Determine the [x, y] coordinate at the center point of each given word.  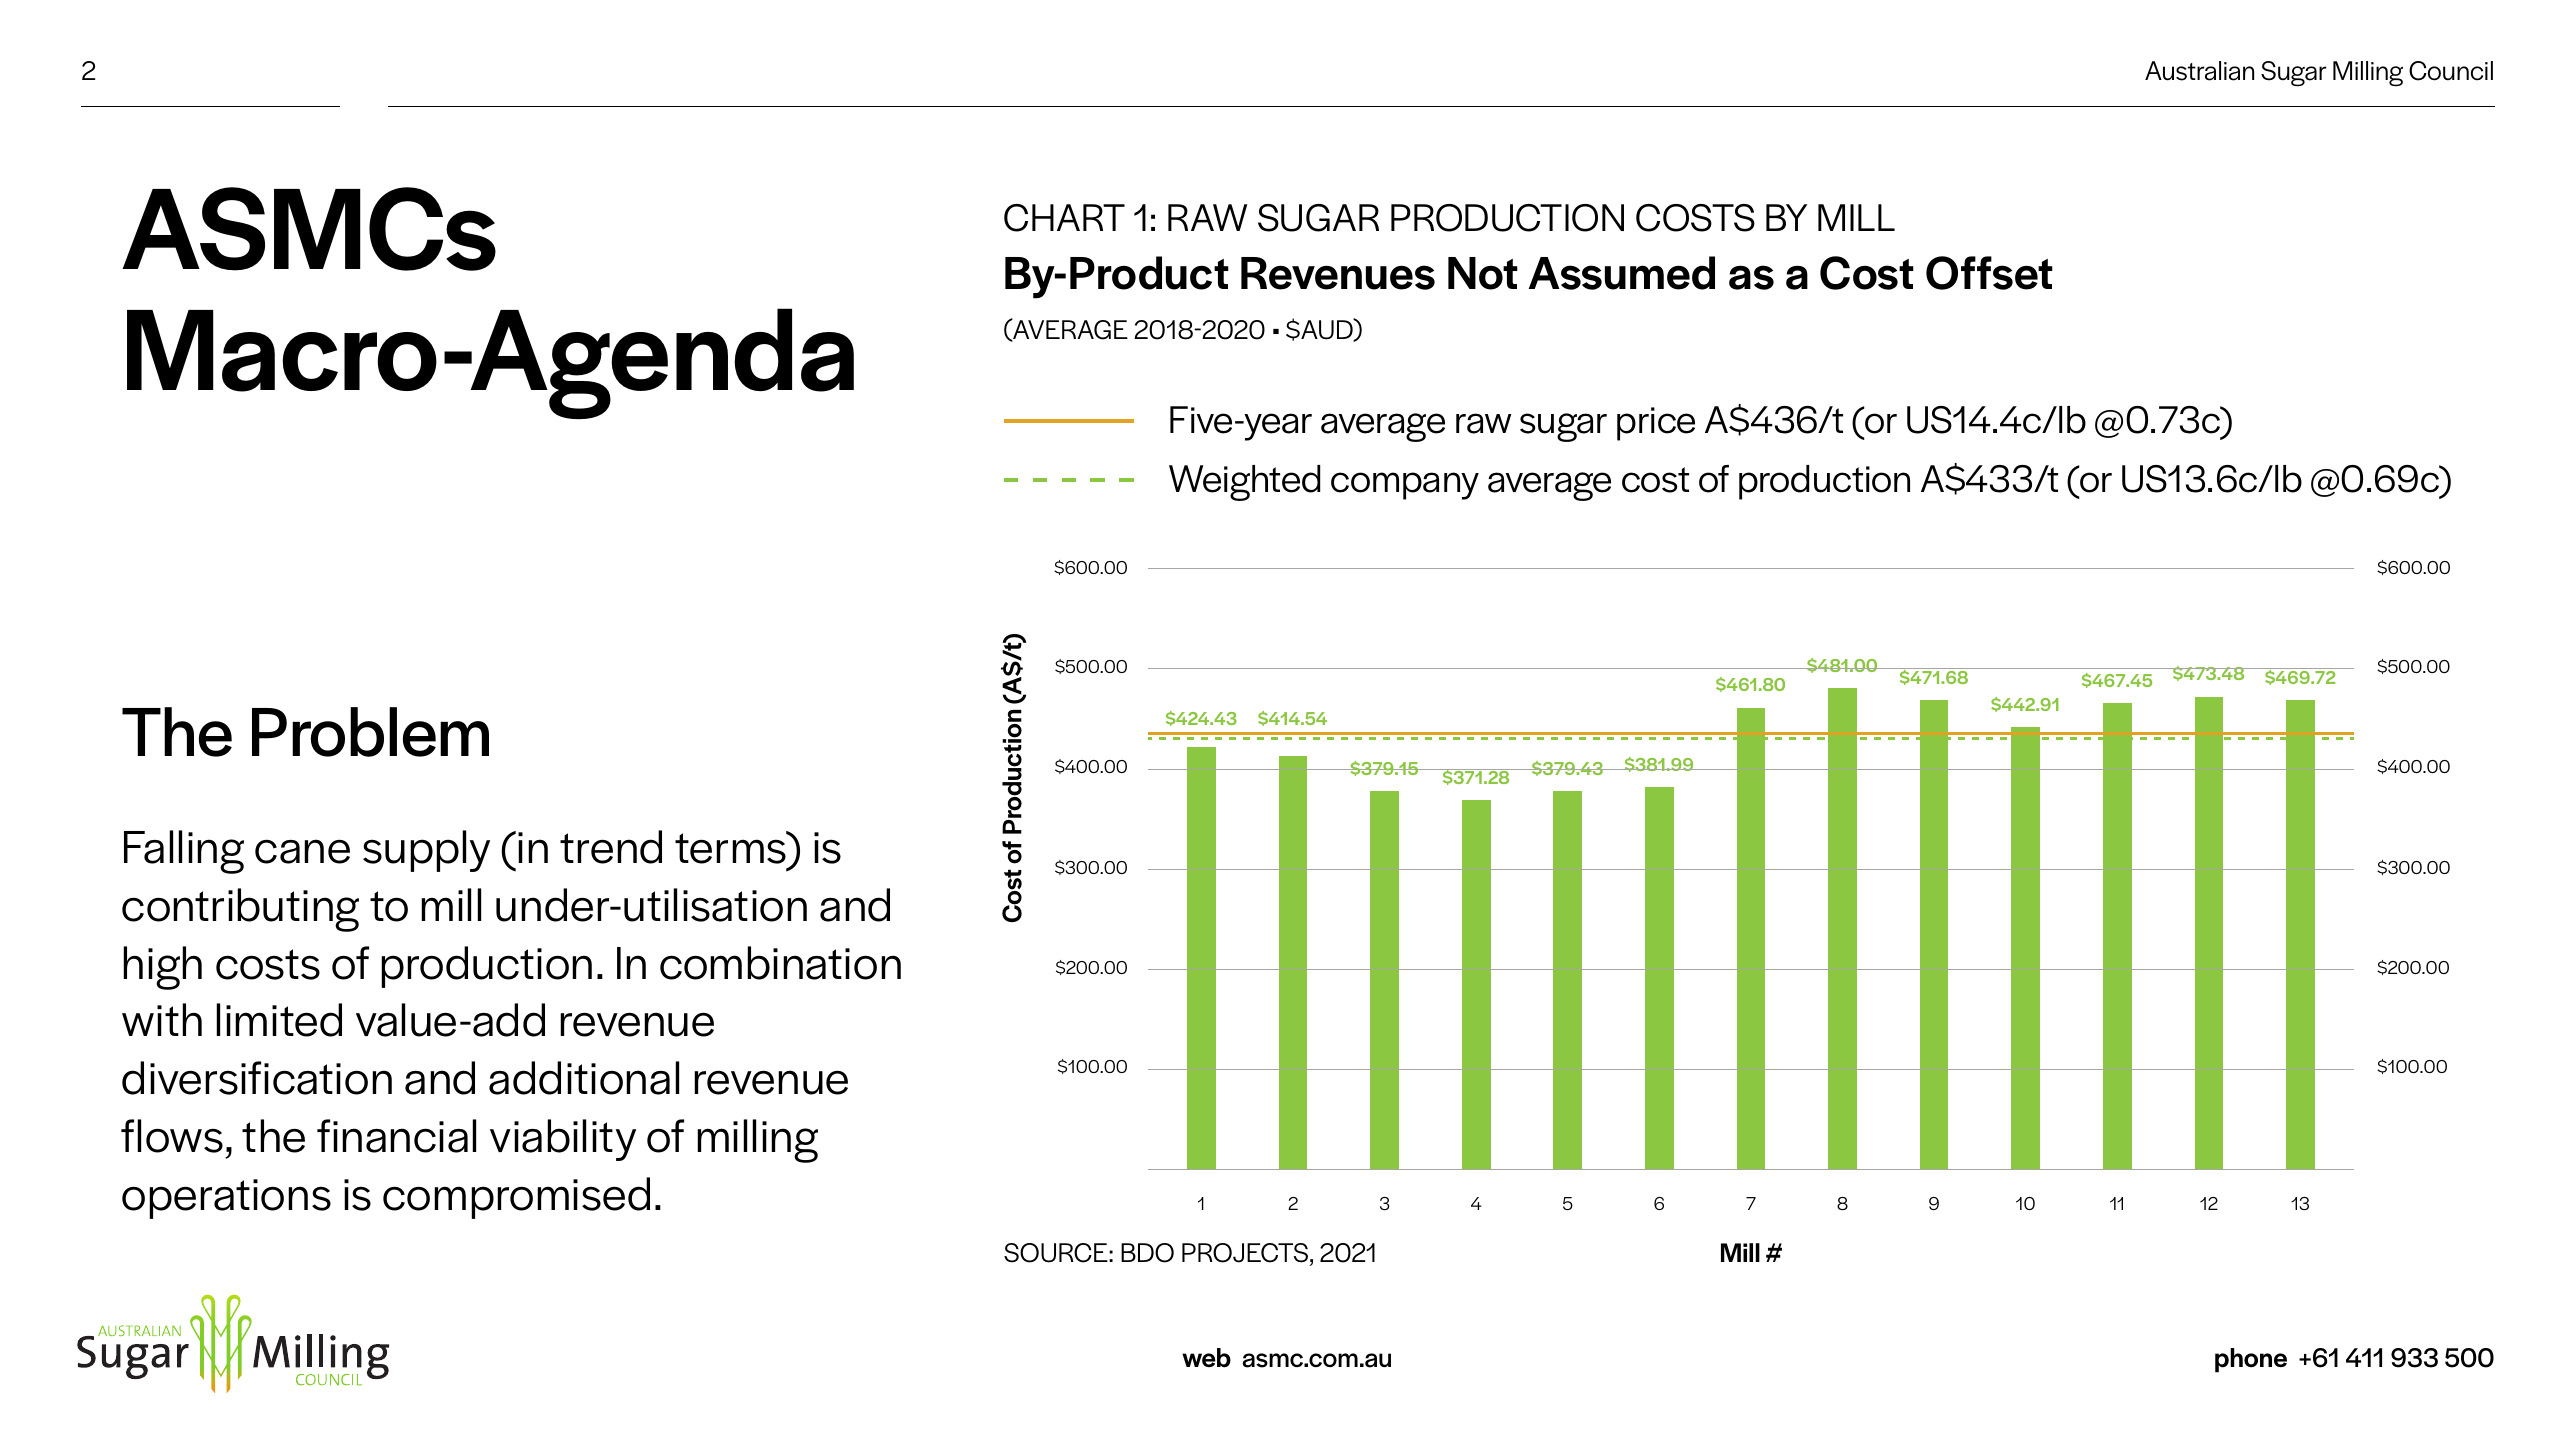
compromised [516, 1198]
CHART [1064, 218]
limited [279, 1020]
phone [2251, 1360]
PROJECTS [1246, 1254]
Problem [370, 732]
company [1405, 486]
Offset [1989, 273]
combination [780, 963]
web [1206, 1358]
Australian [2199, 71]
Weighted [1244, 483]
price [1656, 424]
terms [732, 847]
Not [1483, 273]
